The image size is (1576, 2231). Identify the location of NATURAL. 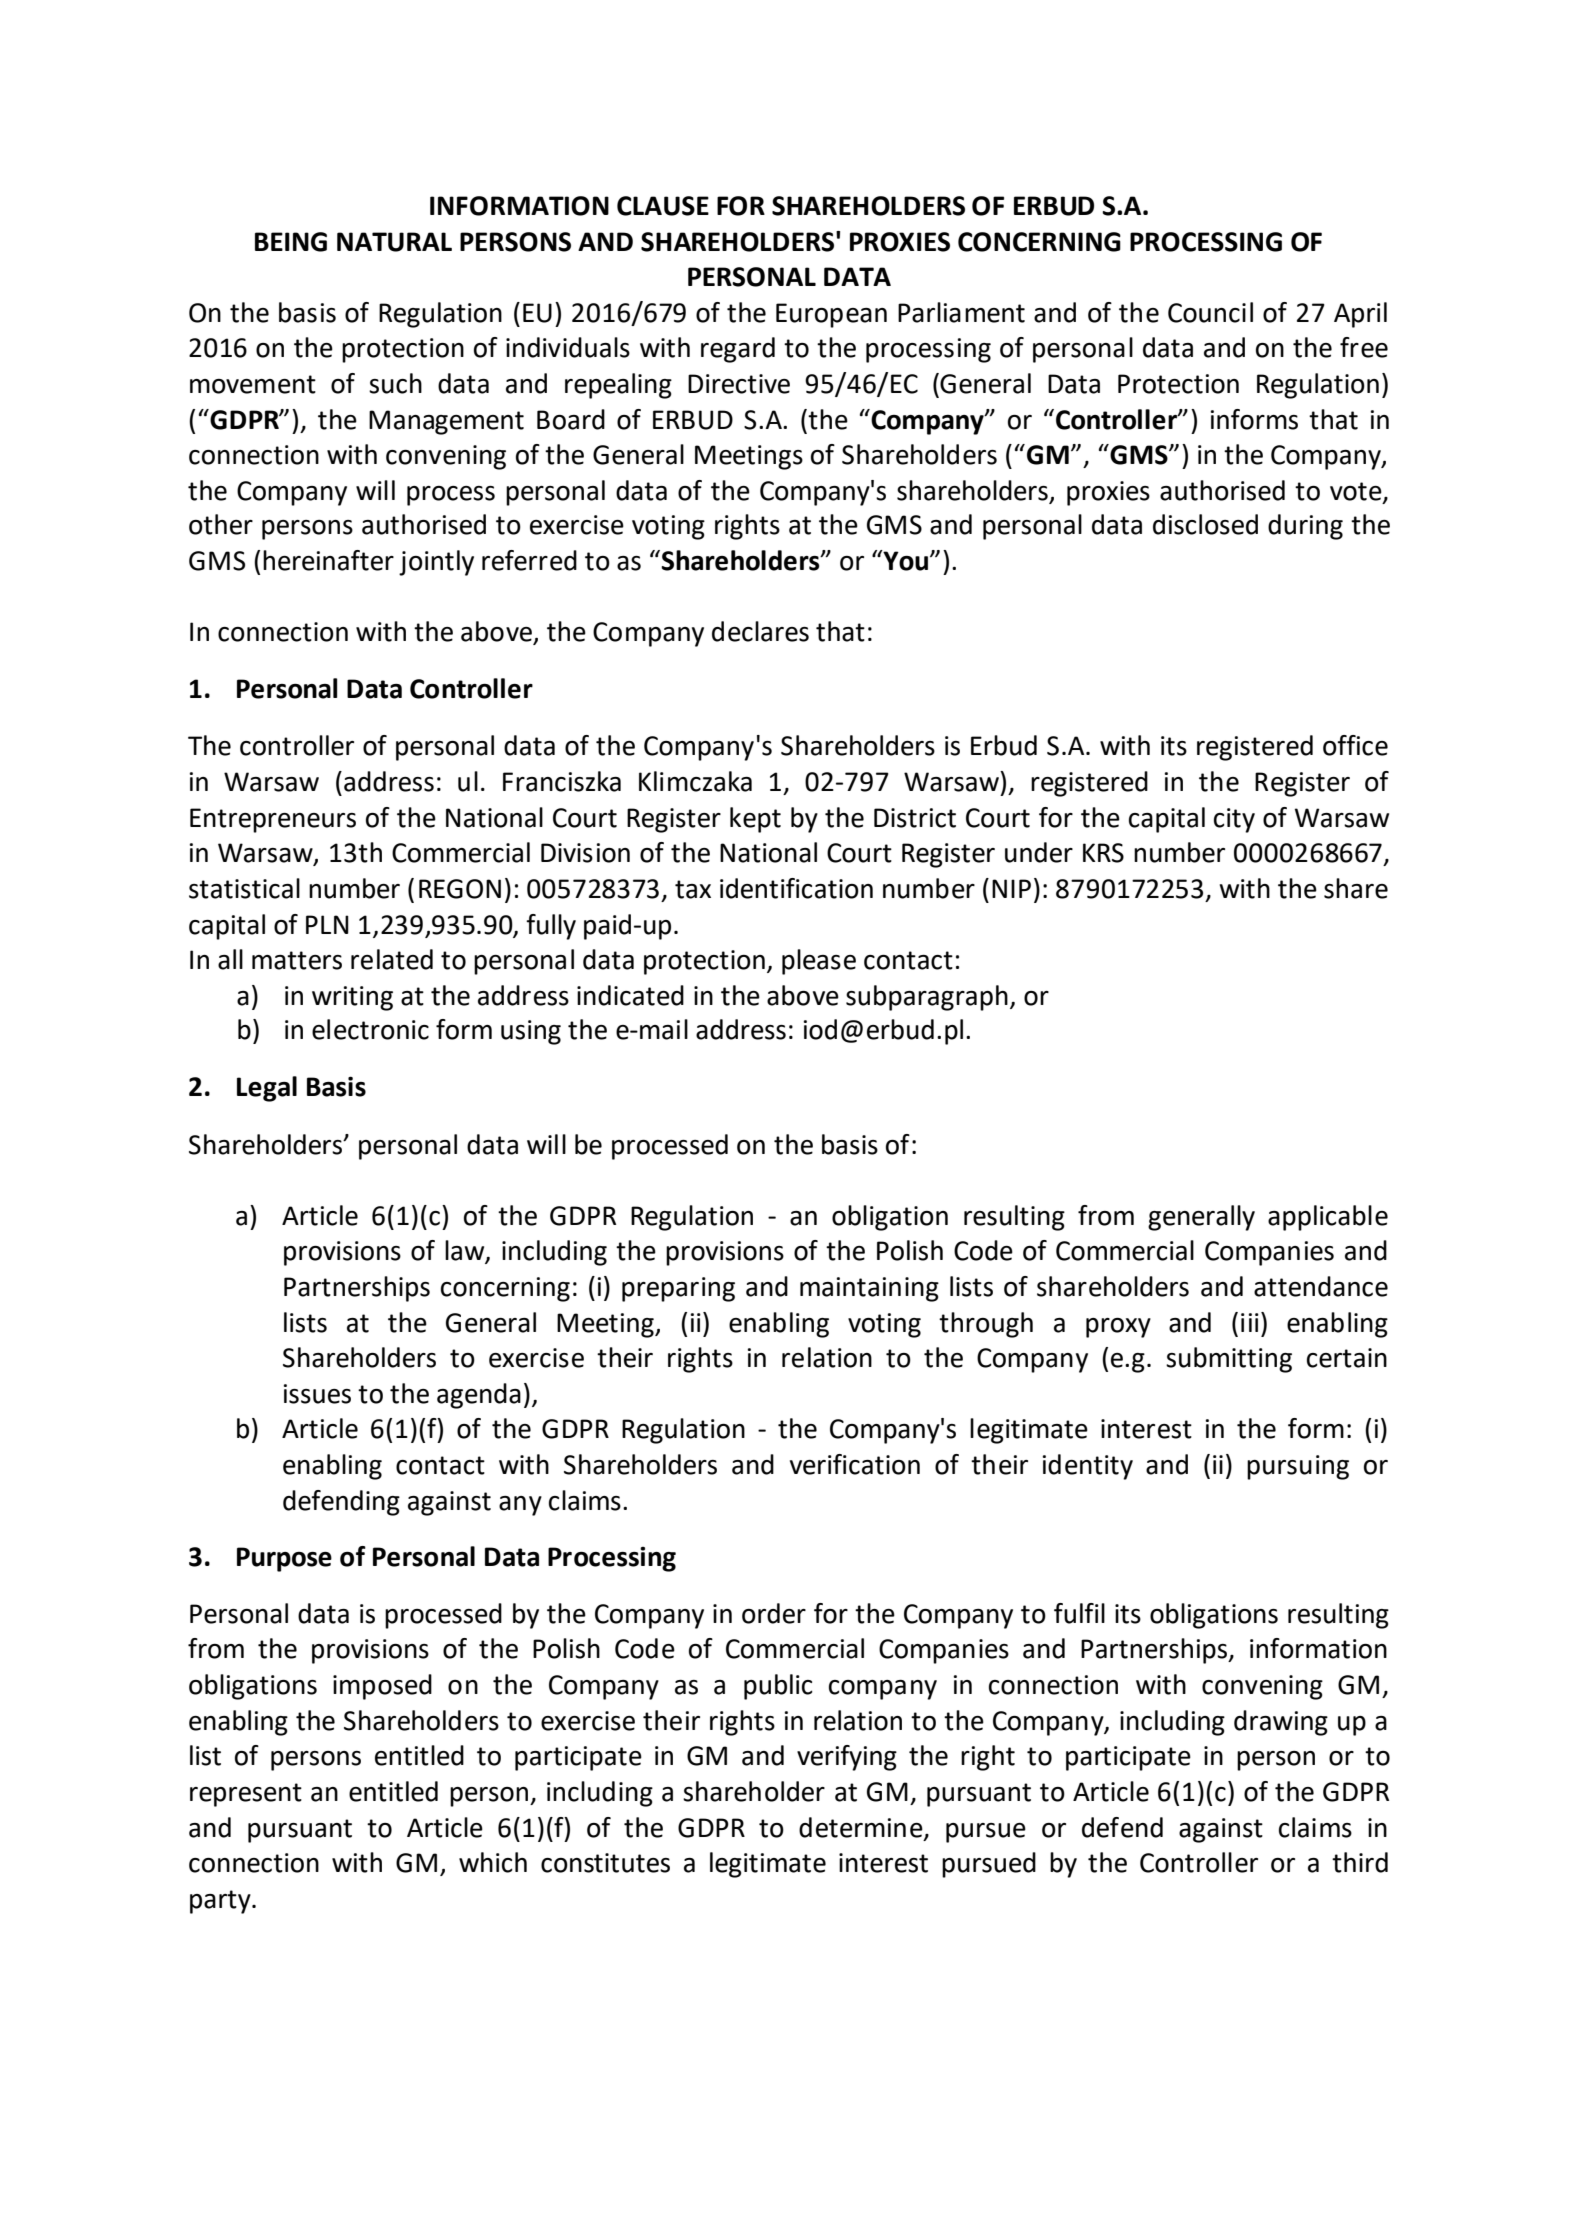
(394, 242).
